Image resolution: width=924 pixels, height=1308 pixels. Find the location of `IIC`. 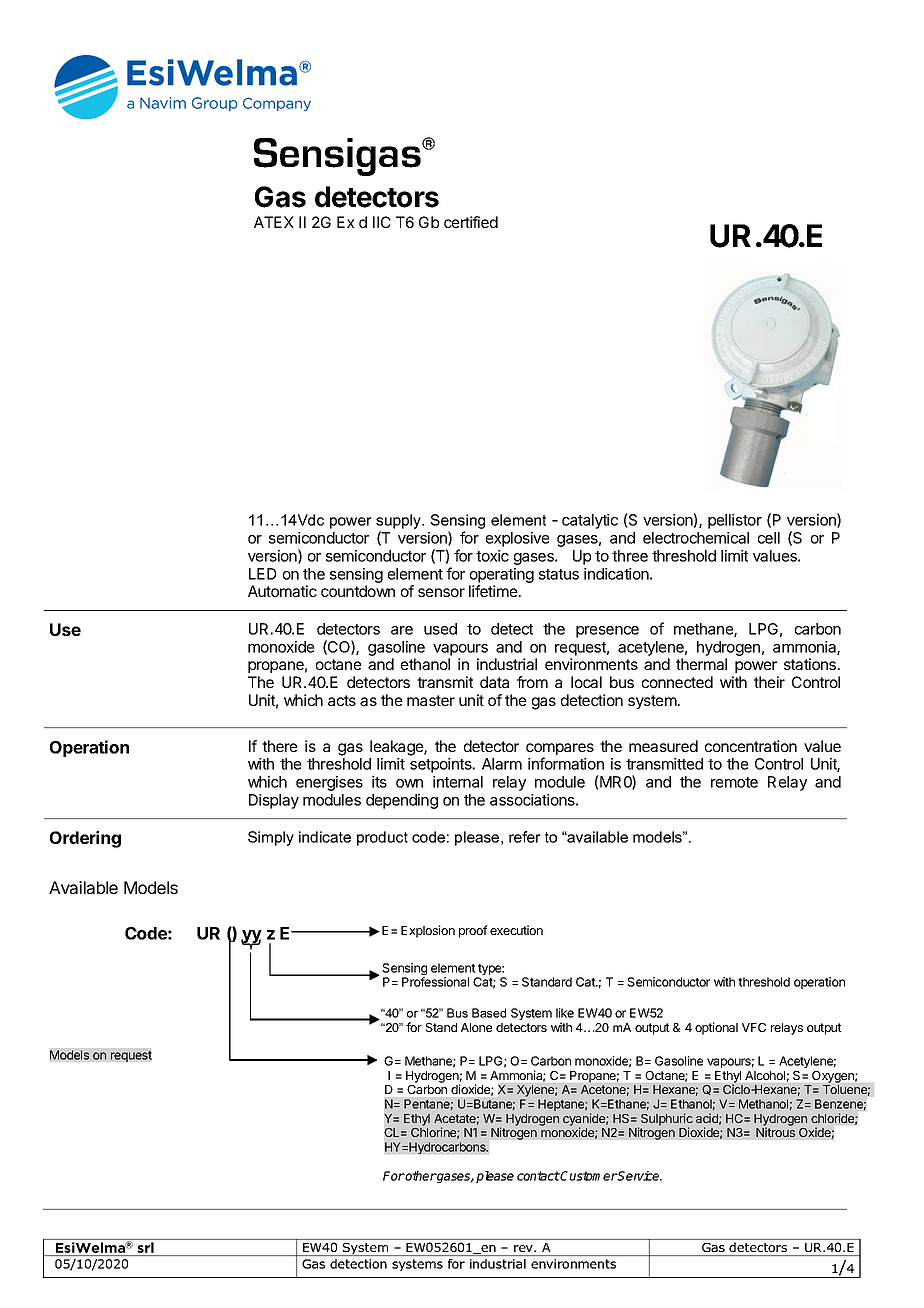

IIC is located at coordinates (382, 222).
